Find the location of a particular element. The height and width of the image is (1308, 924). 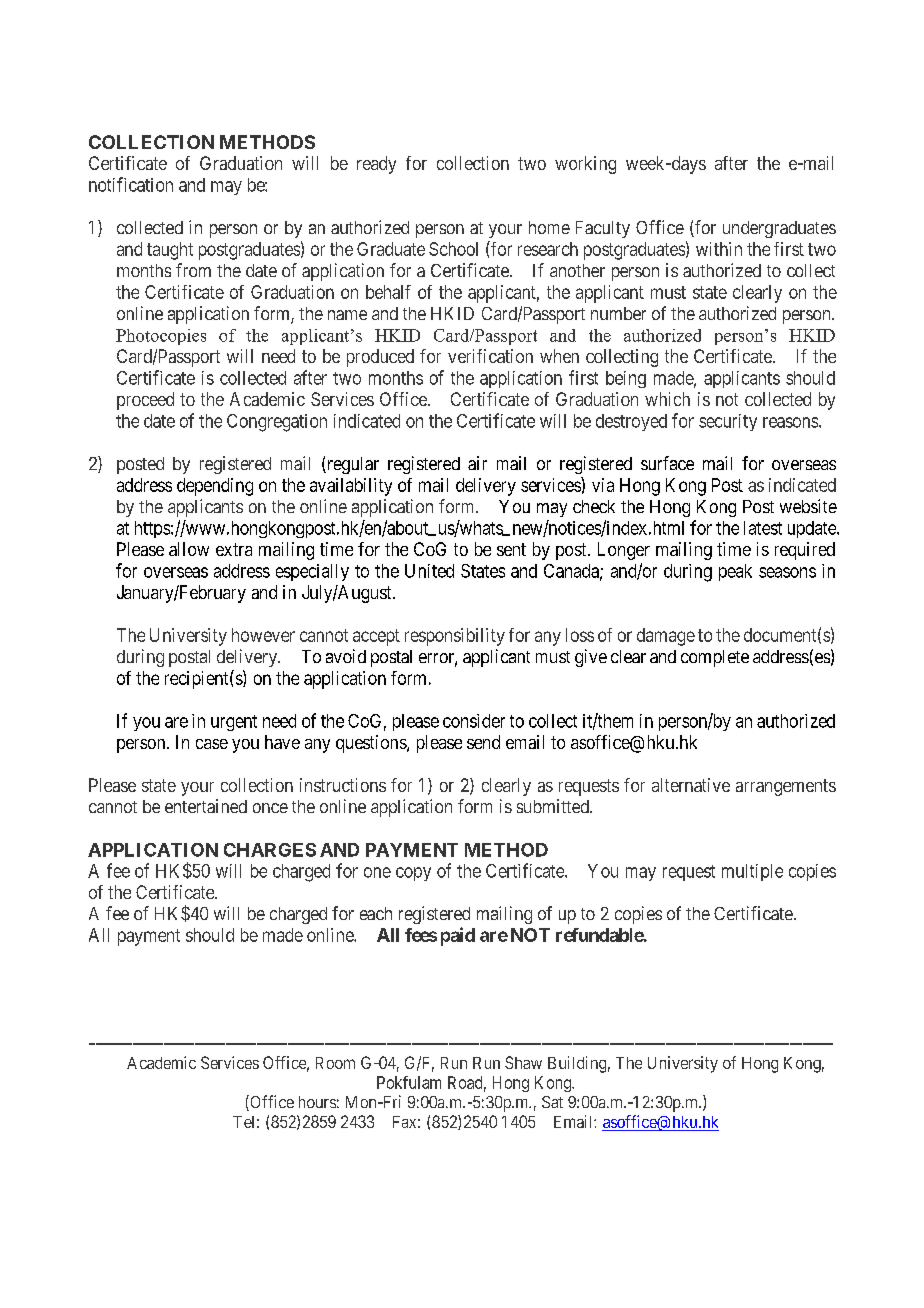

complete is located at coordinates (715, 658).
